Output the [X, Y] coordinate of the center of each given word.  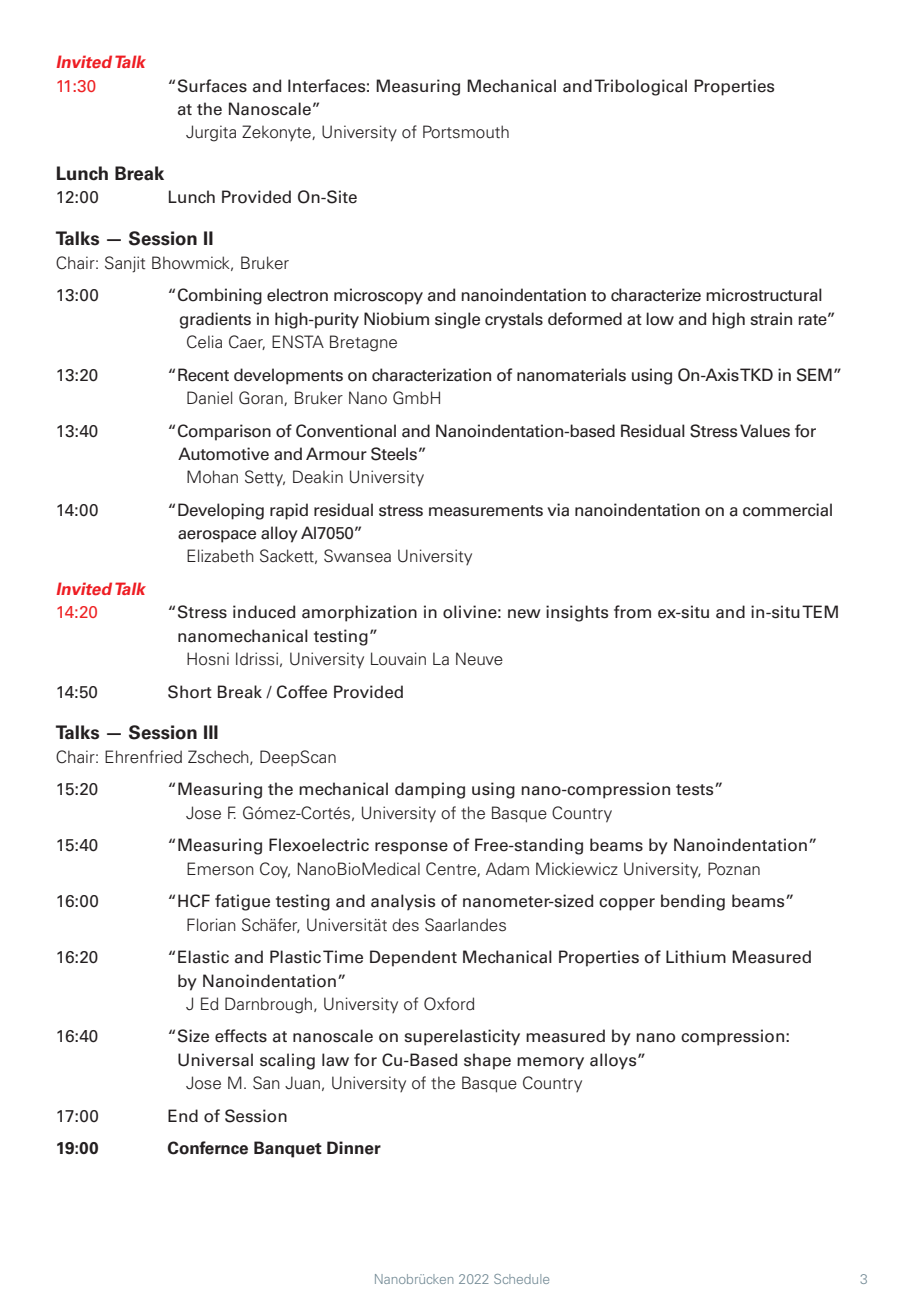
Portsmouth [466, 132]
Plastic [295, 957]
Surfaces [212, 86]
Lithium [696, 956]
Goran [262, 398]
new [524, 614]
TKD [756, 374]
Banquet [288, 1149]
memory [550, 1063]
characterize [656, 295]
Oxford [449, 1004]
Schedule [521, 1279]
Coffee [302, 692]
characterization [431, 375]
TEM [820, 611]
